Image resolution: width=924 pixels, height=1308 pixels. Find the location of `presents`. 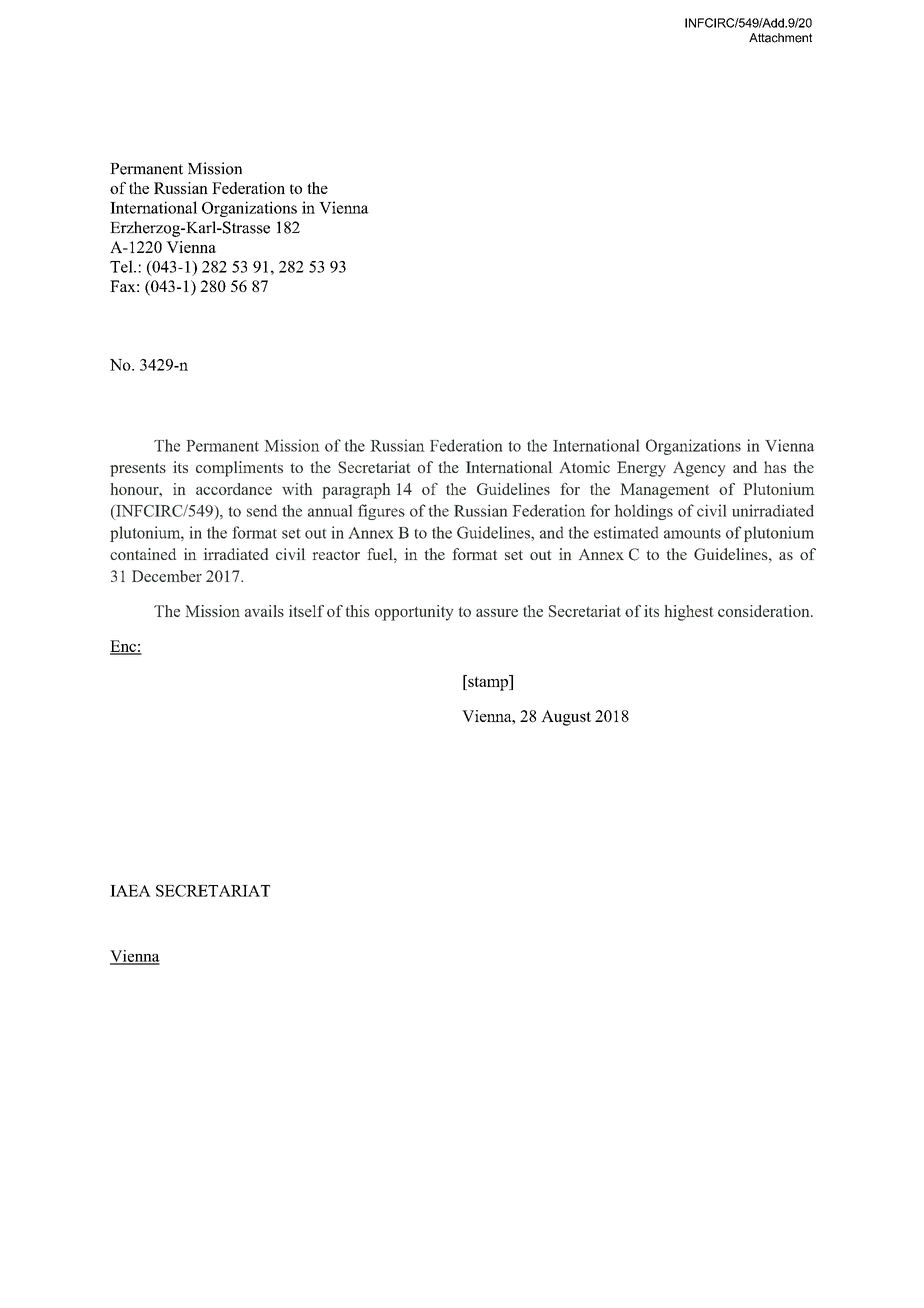

presents is located at coordinates (138, 470).
